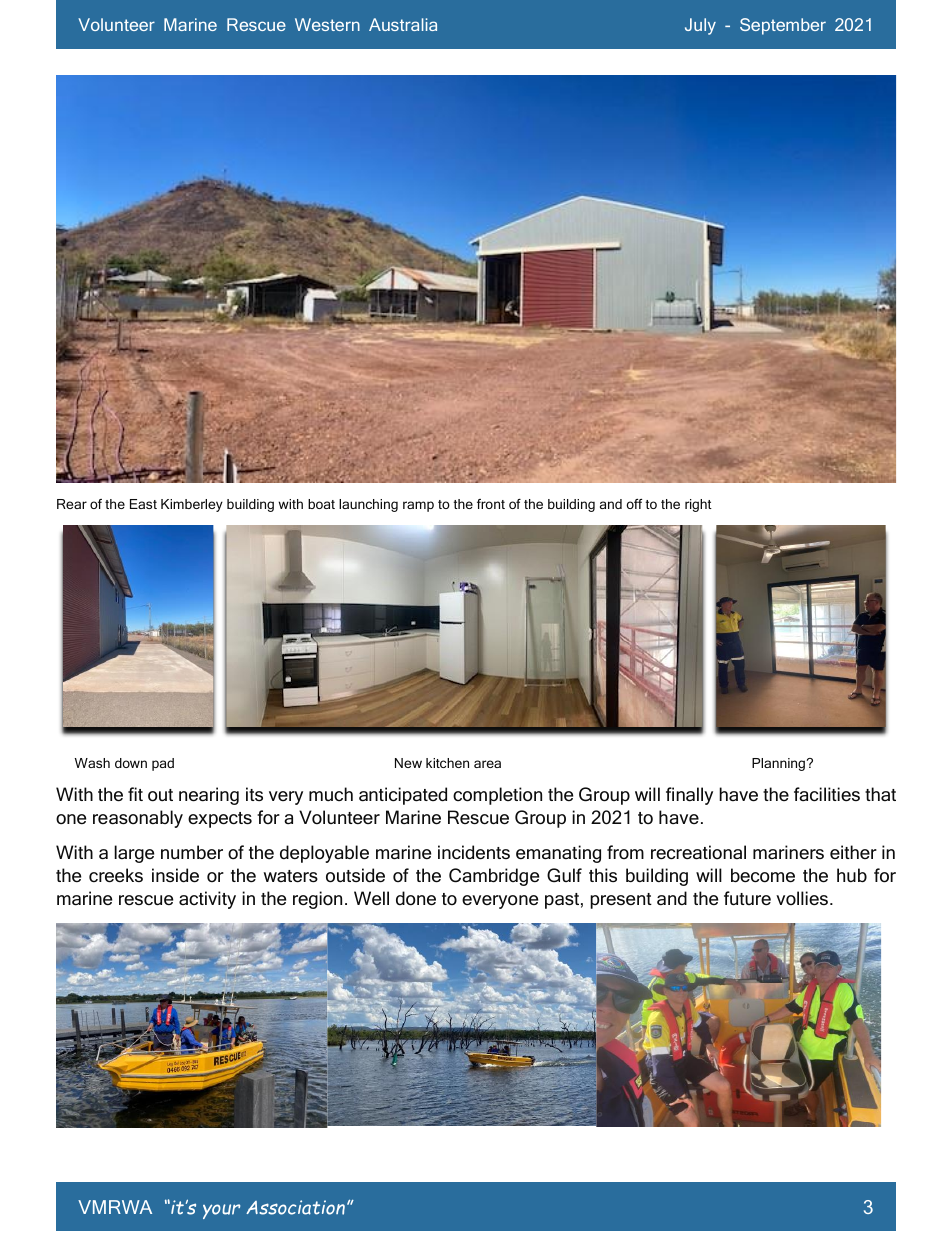  I want to click on facilities, so click(827, 794).
